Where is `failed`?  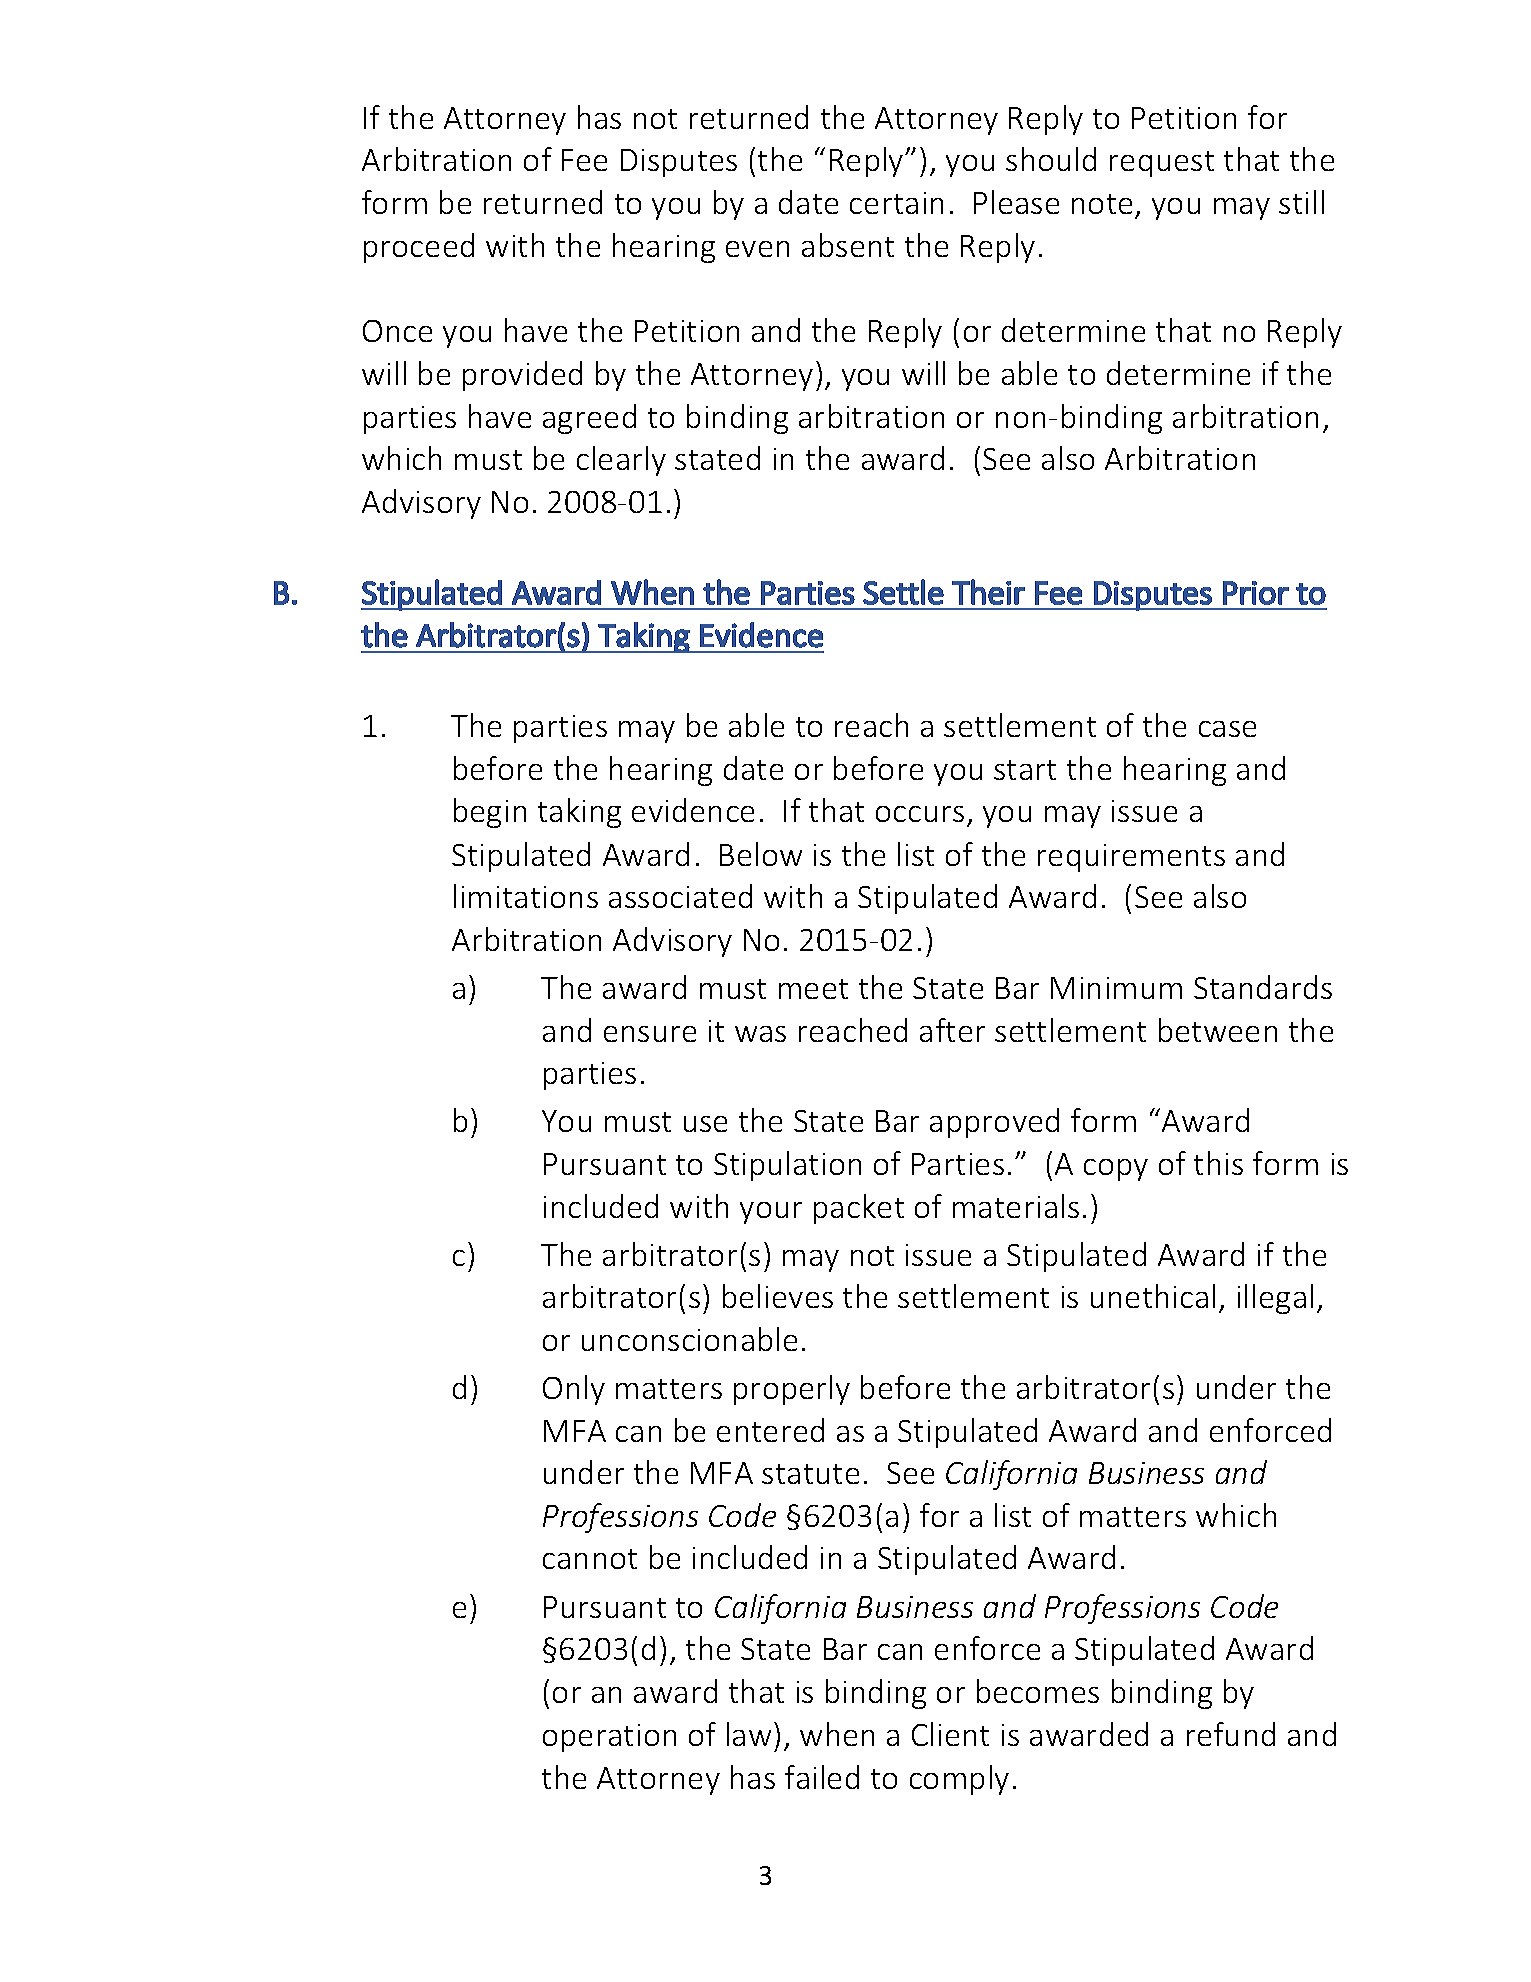
failed is located at coordinates (822, 1777).
